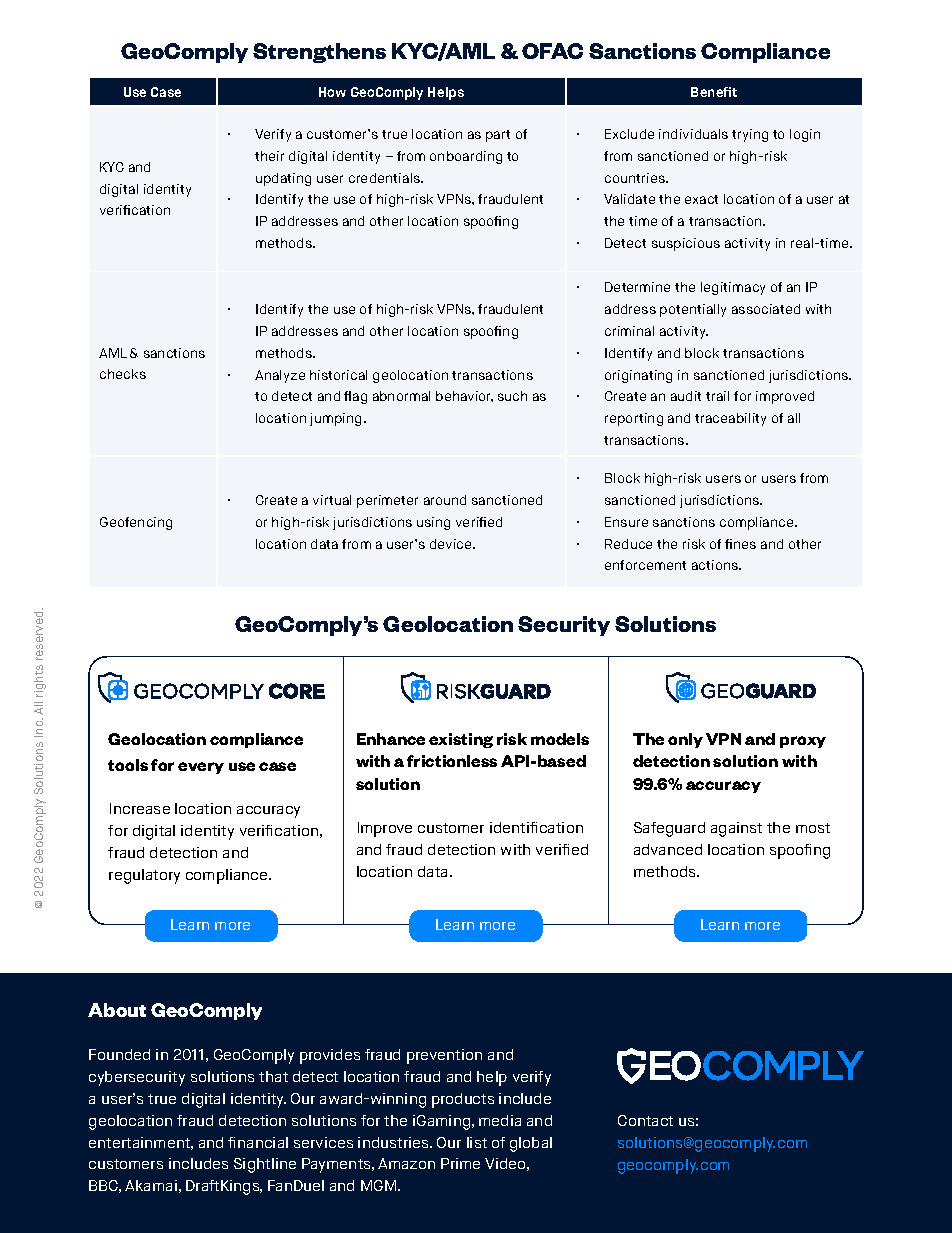  Describe the element at coordinates (280, 376) in the screenshot. I see `Analyze` at that location.
